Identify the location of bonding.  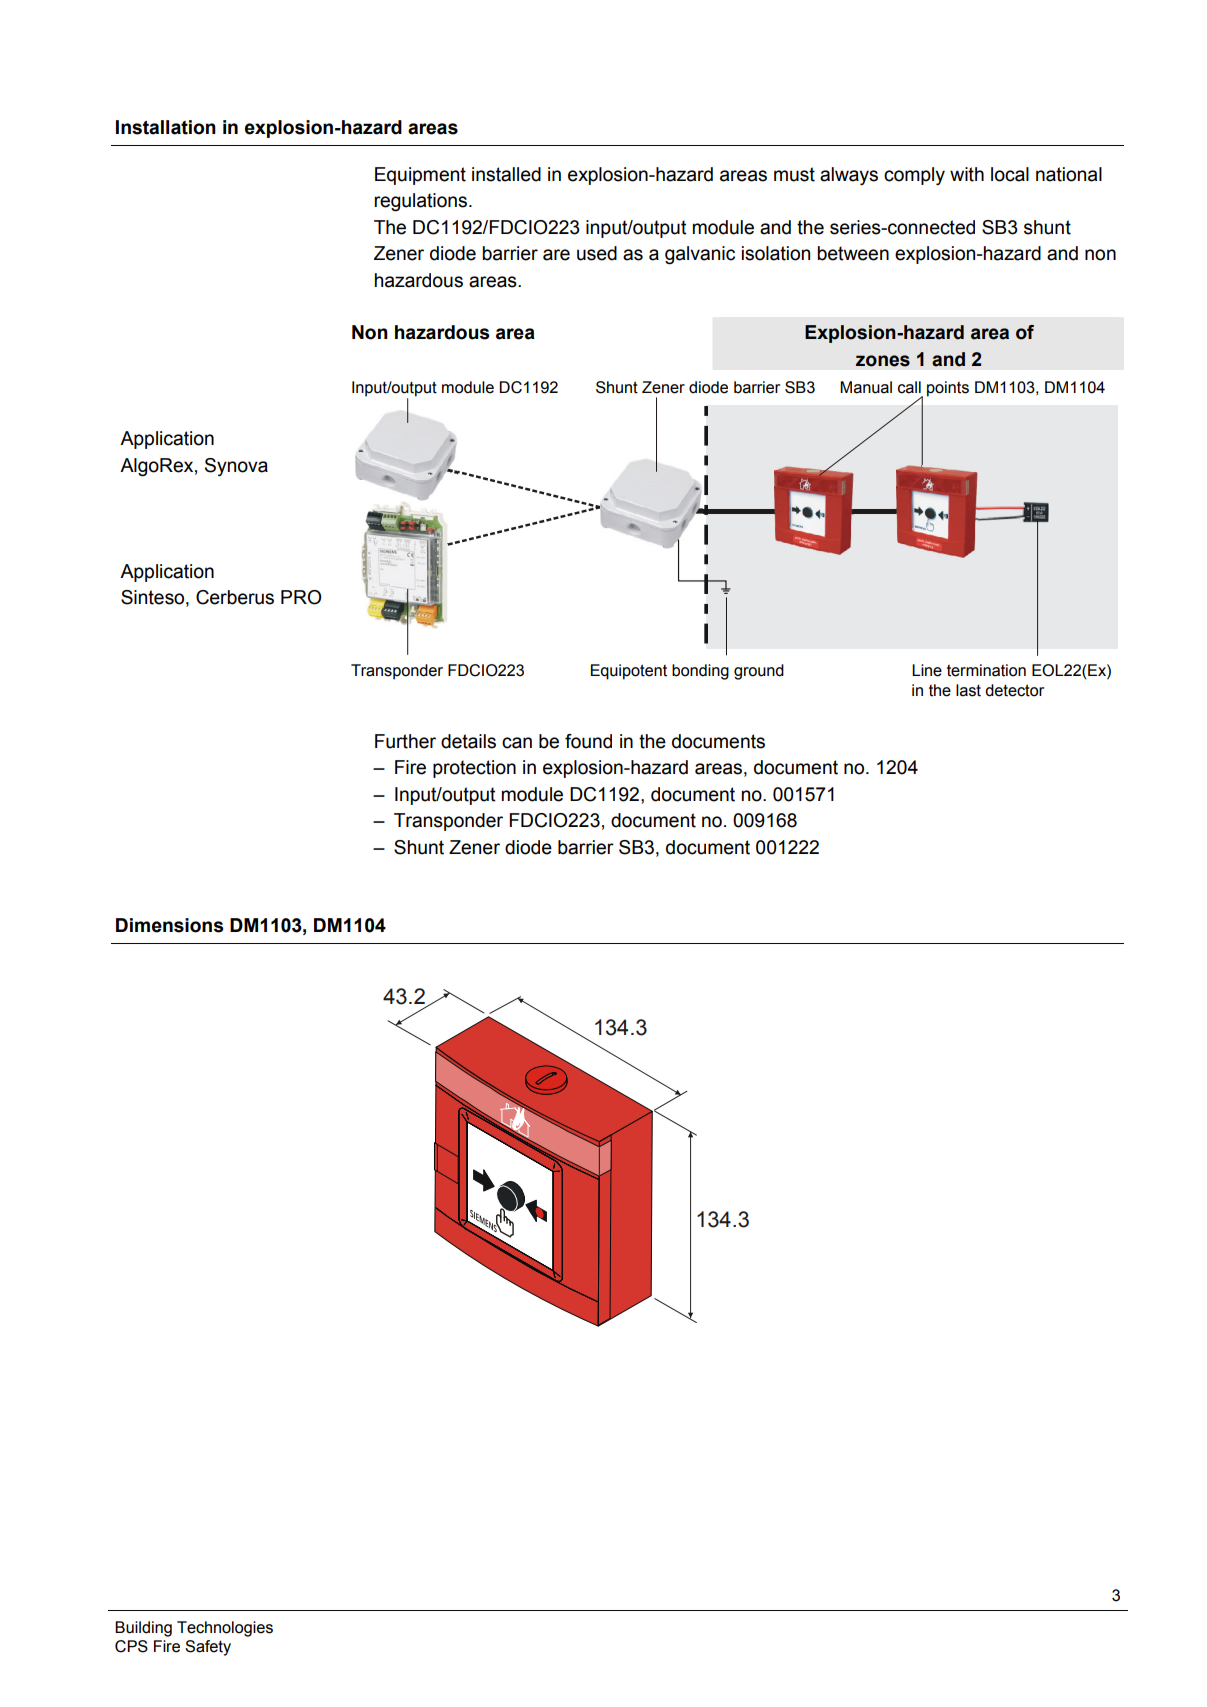
(700, 672).
